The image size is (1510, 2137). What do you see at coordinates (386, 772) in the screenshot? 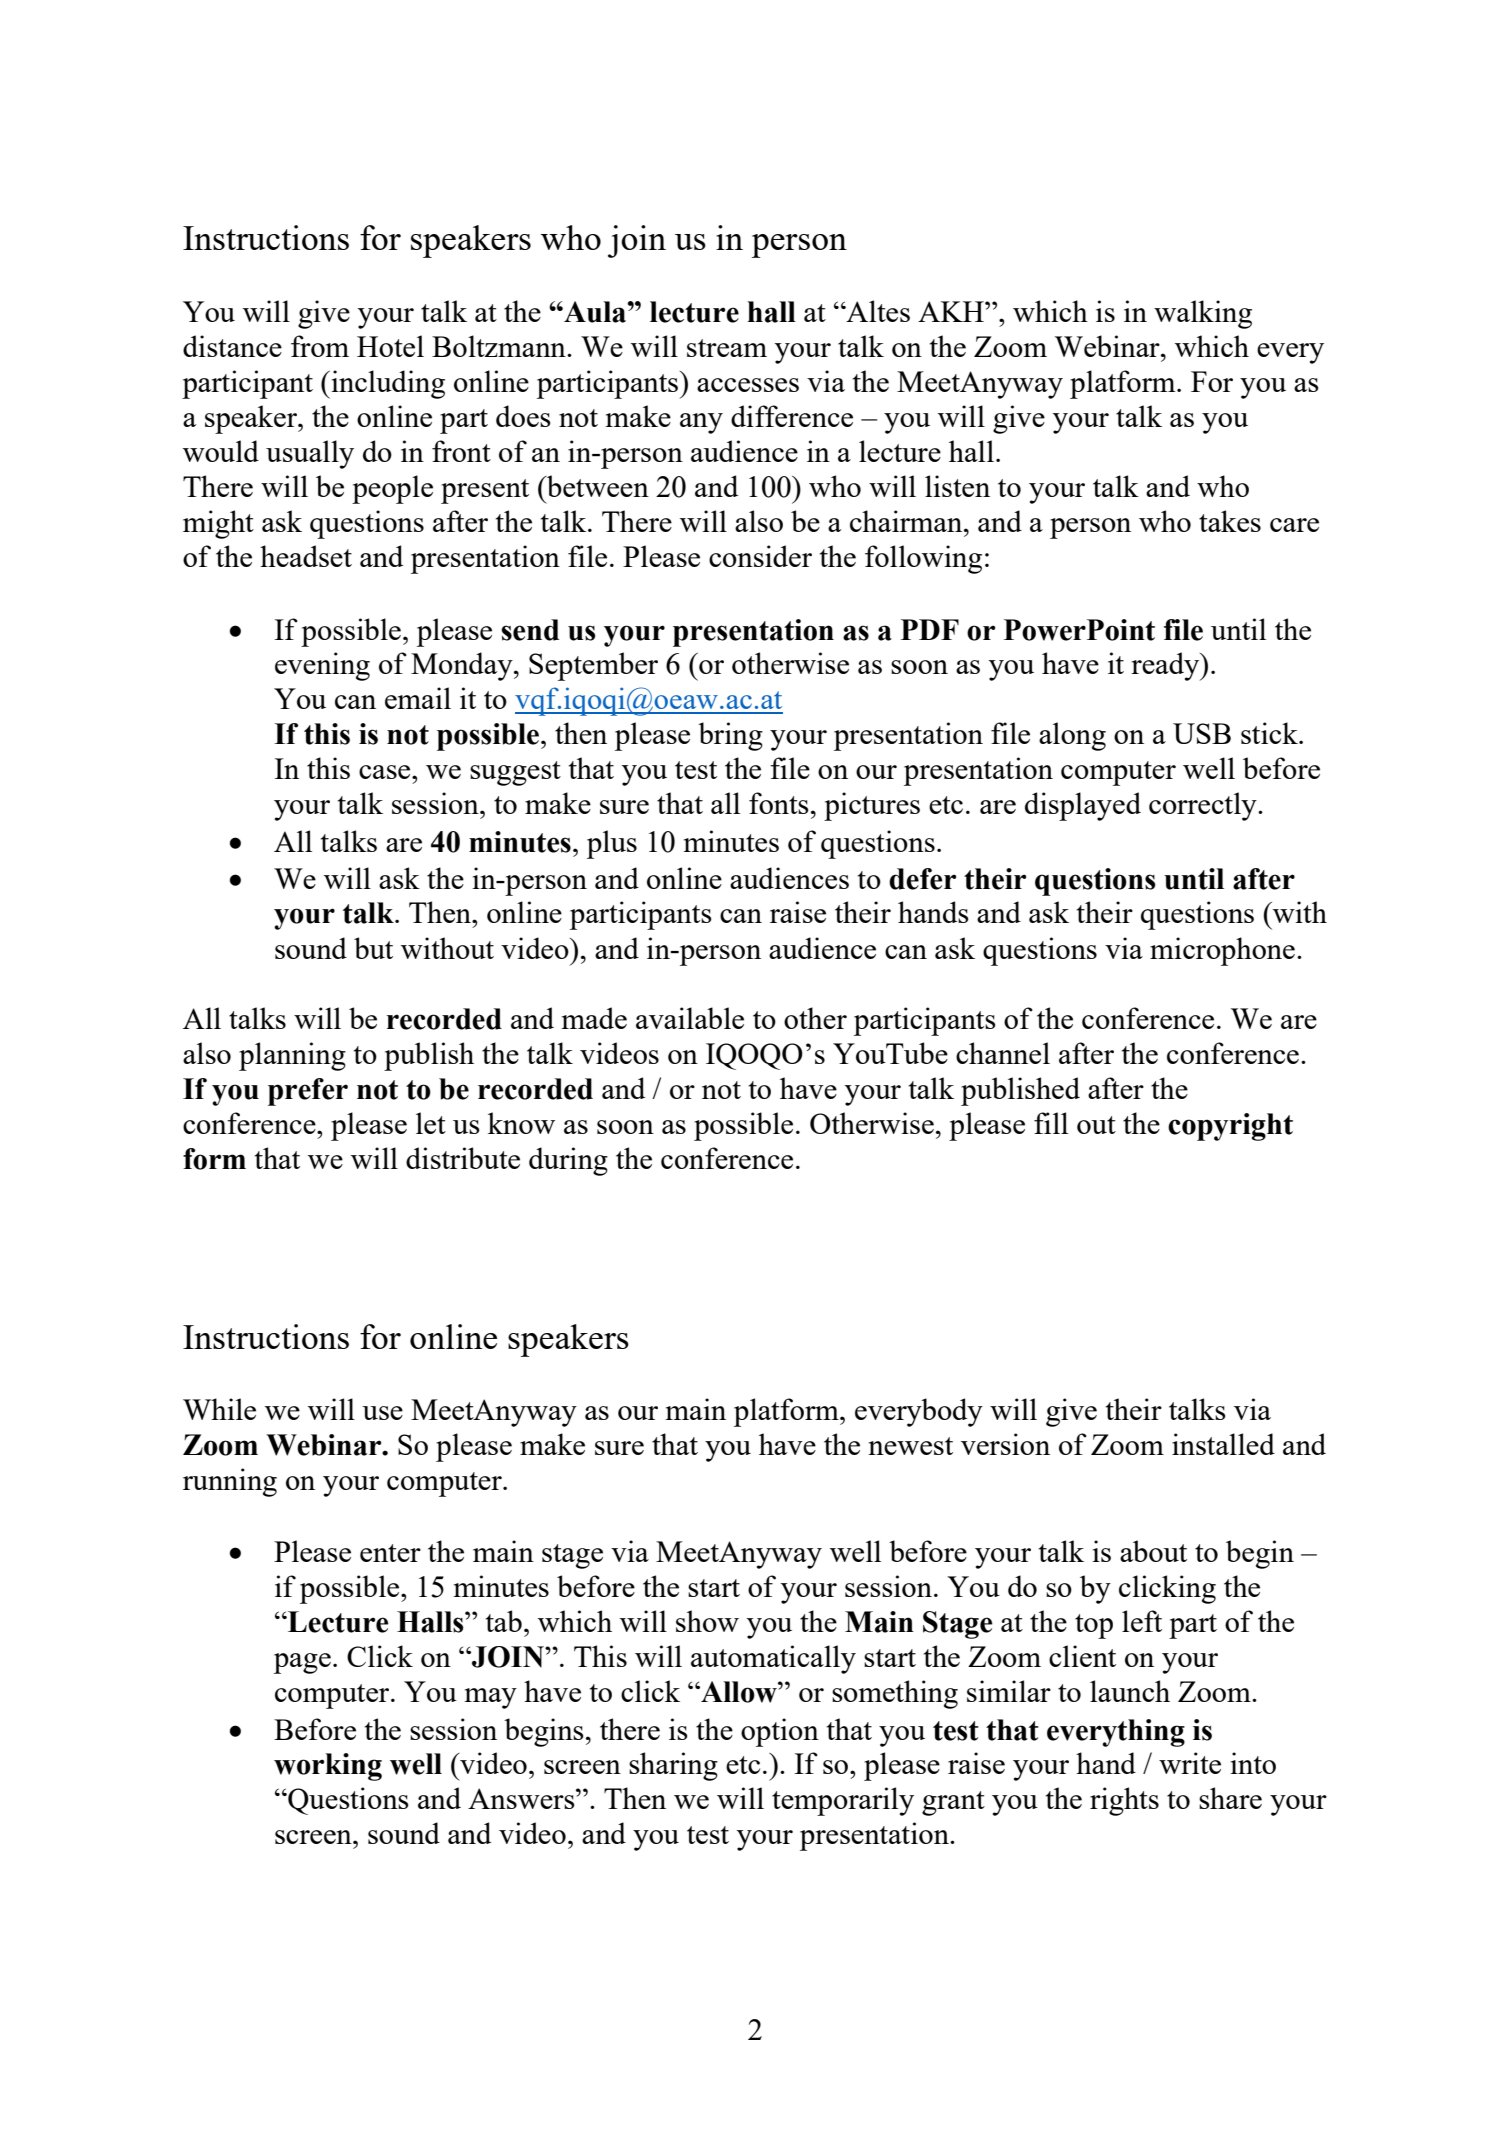
I see `case` at bounding box center [386, 772].
